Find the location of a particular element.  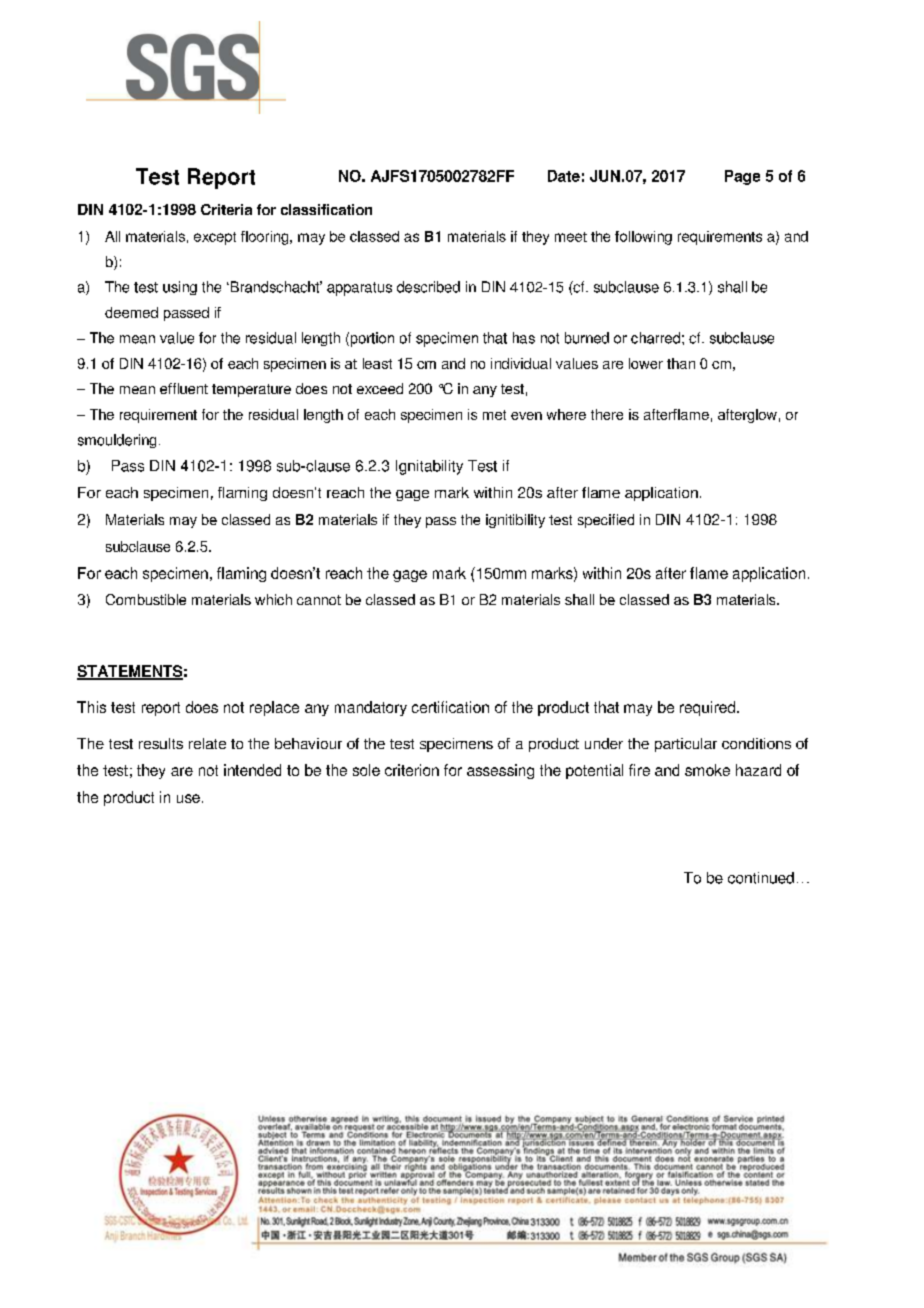

criterion is located at coordinates (412, 770).
